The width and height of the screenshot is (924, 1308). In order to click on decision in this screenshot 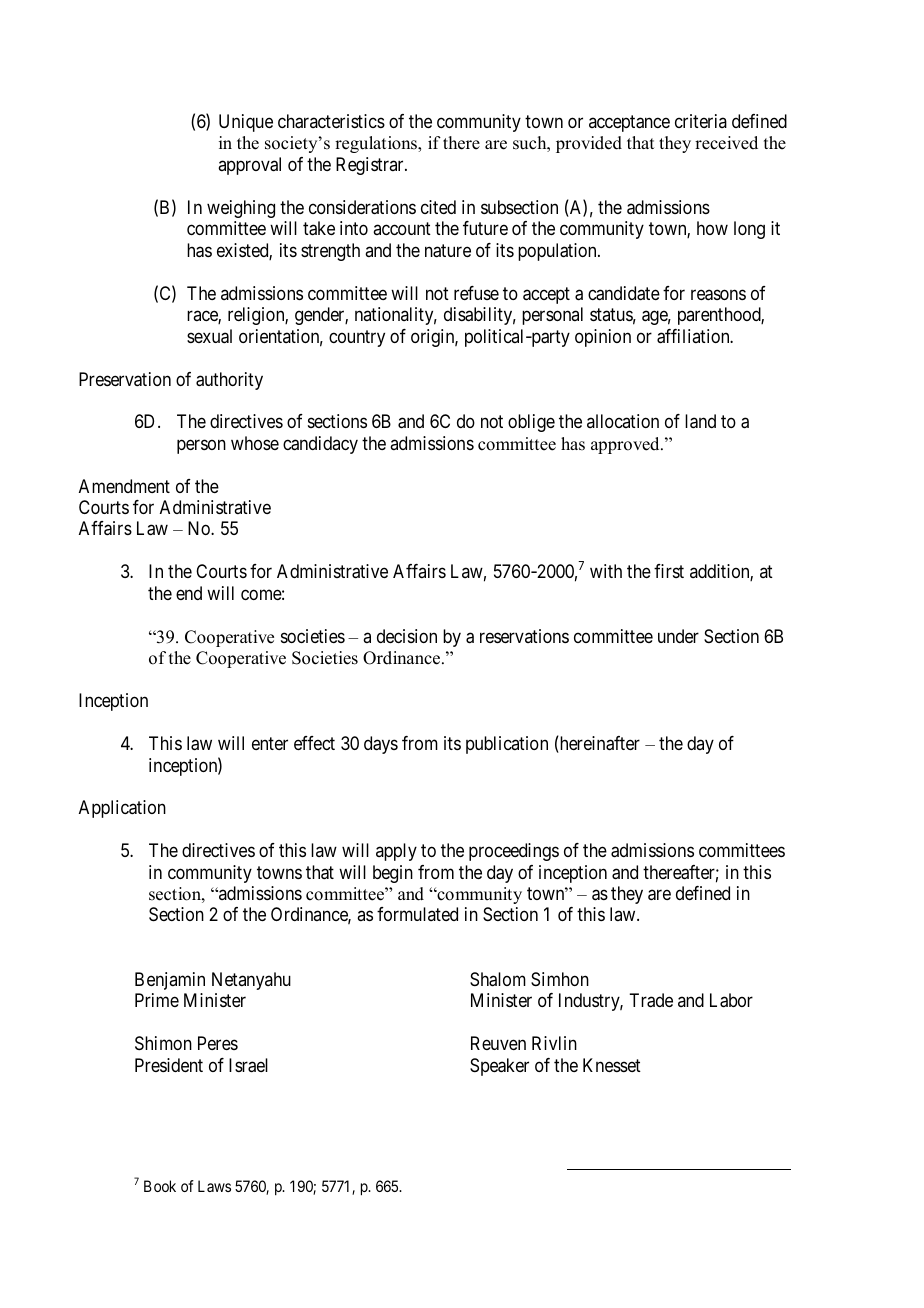, I will do `click(407, 636)`.
